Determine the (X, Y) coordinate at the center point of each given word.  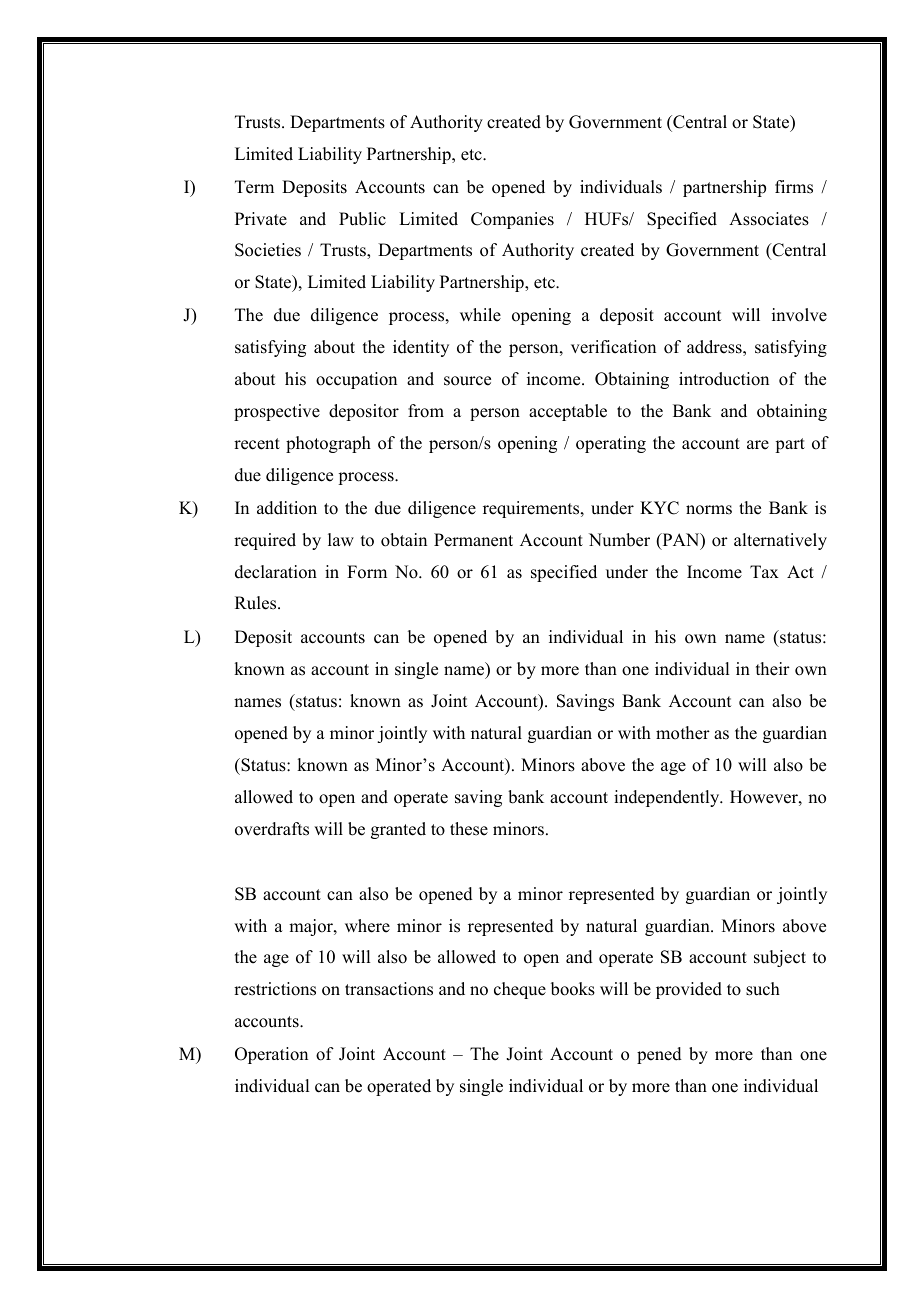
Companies (512, 220)
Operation (271, 1055)
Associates (769, 219)
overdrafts (272, 829)
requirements (532, 509)
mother (683, 733)
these (469, 829)
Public (362, 219)
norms (709, 510)
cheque (520, 990)
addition (287, 508)
